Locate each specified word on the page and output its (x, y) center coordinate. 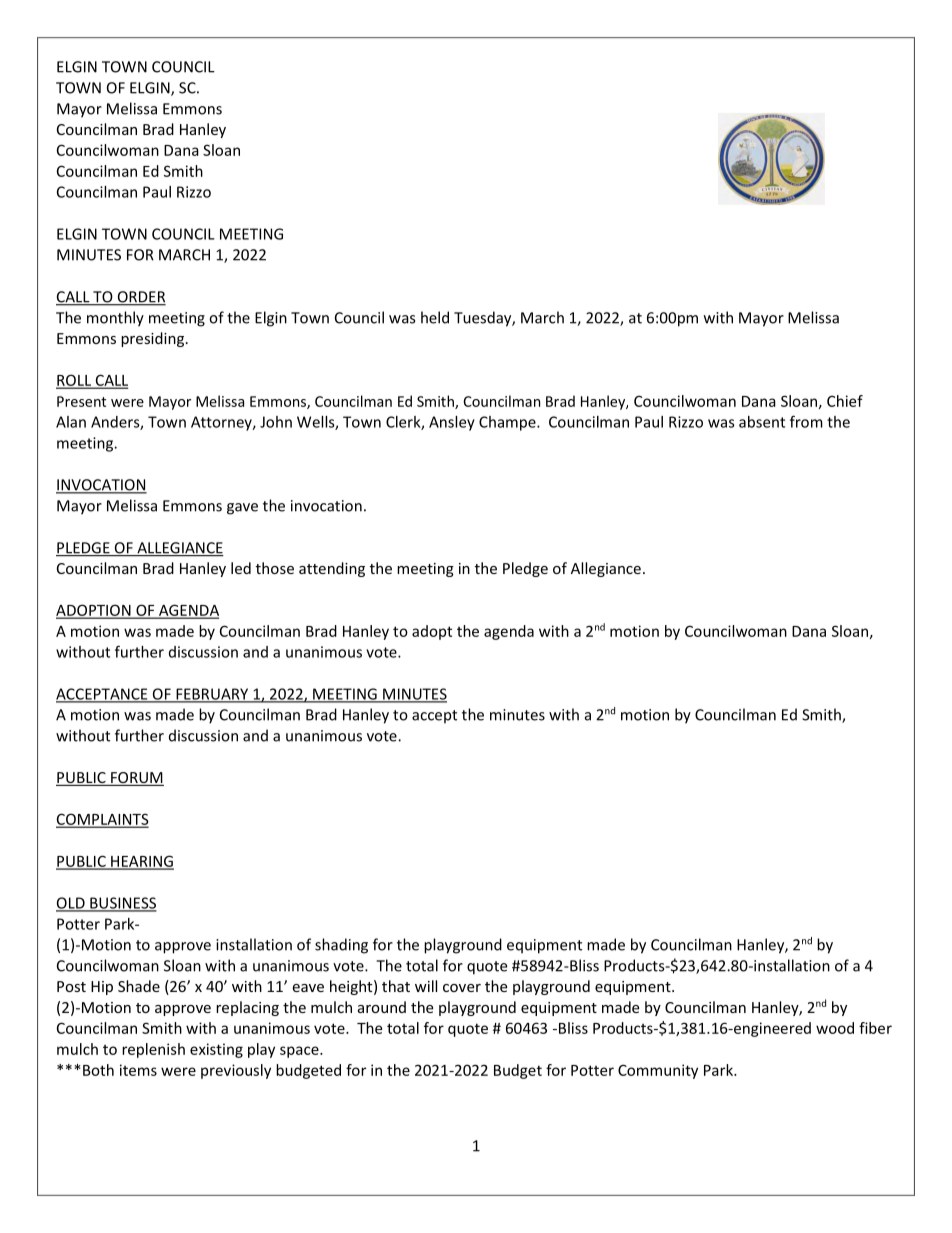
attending (332, 569)
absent (762, 422)
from (806, 421)
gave (242, 509)
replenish (153, 1050)
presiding (152, 339)
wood (835, 1028)
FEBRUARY (212, 695)
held (435, 317)
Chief (845, 401)
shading (341, 946)
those (275, 568)
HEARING (141, 862)
